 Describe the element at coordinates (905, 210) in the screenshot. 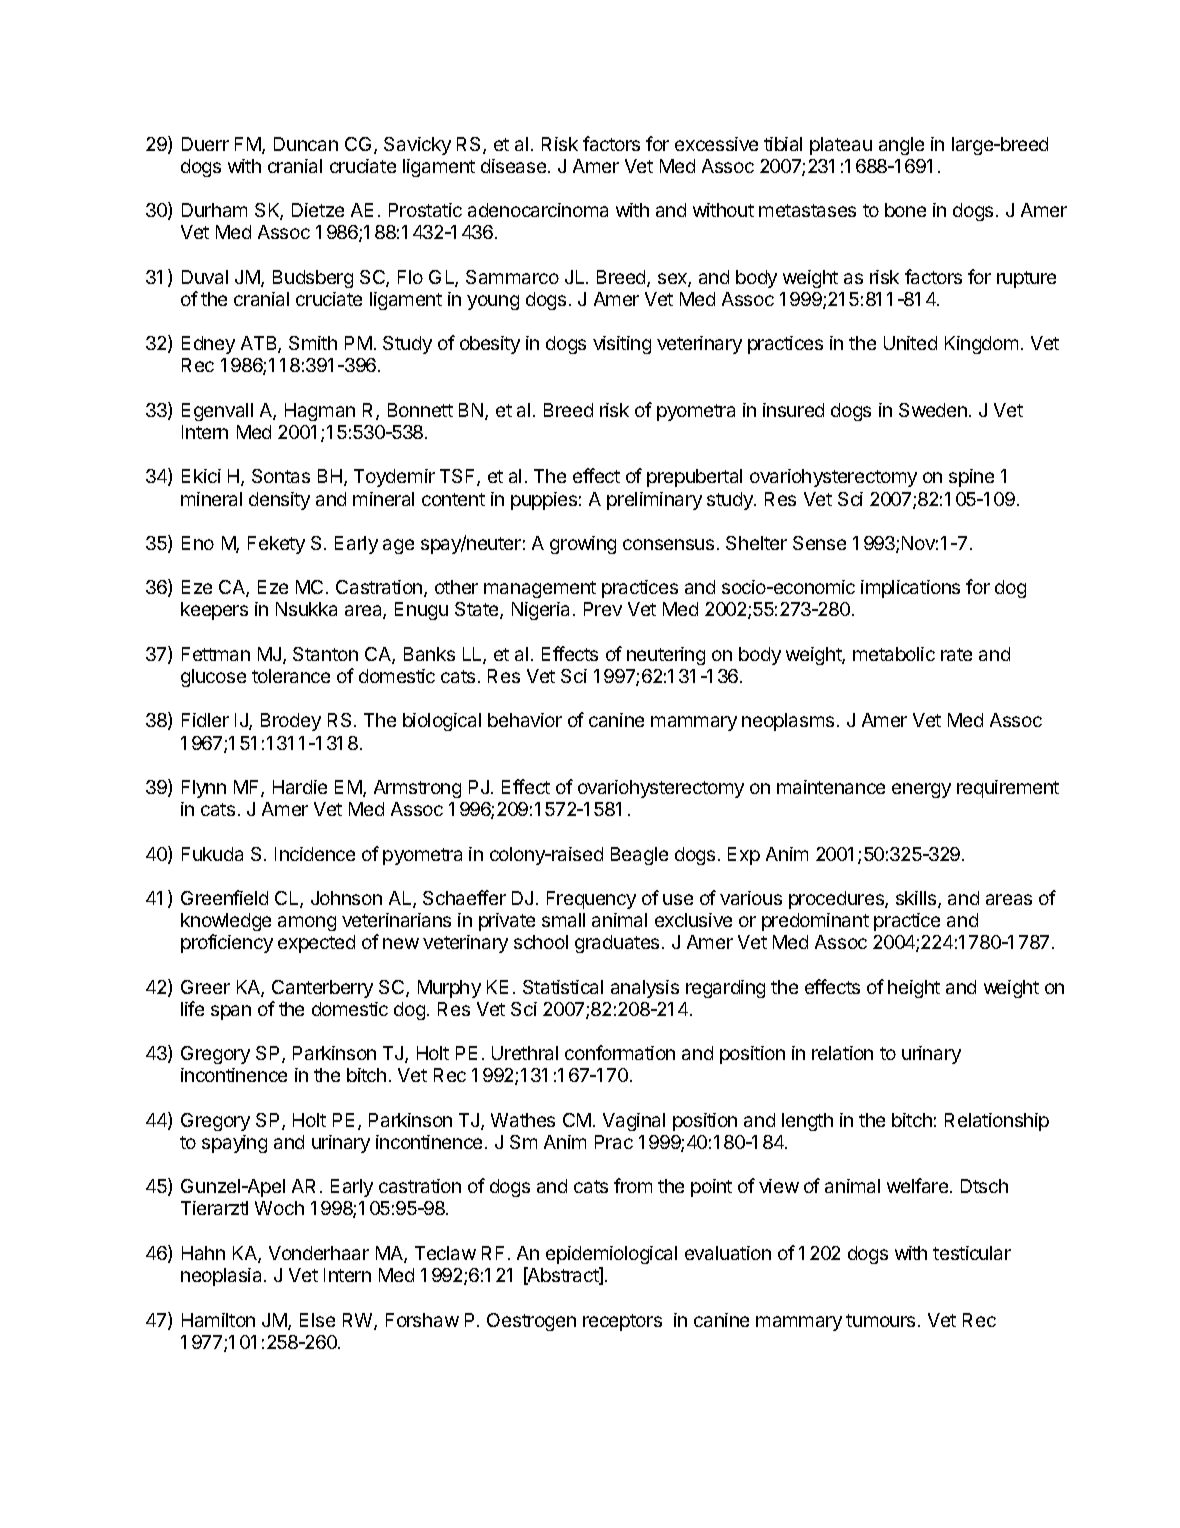

I see `bone` at that location.
